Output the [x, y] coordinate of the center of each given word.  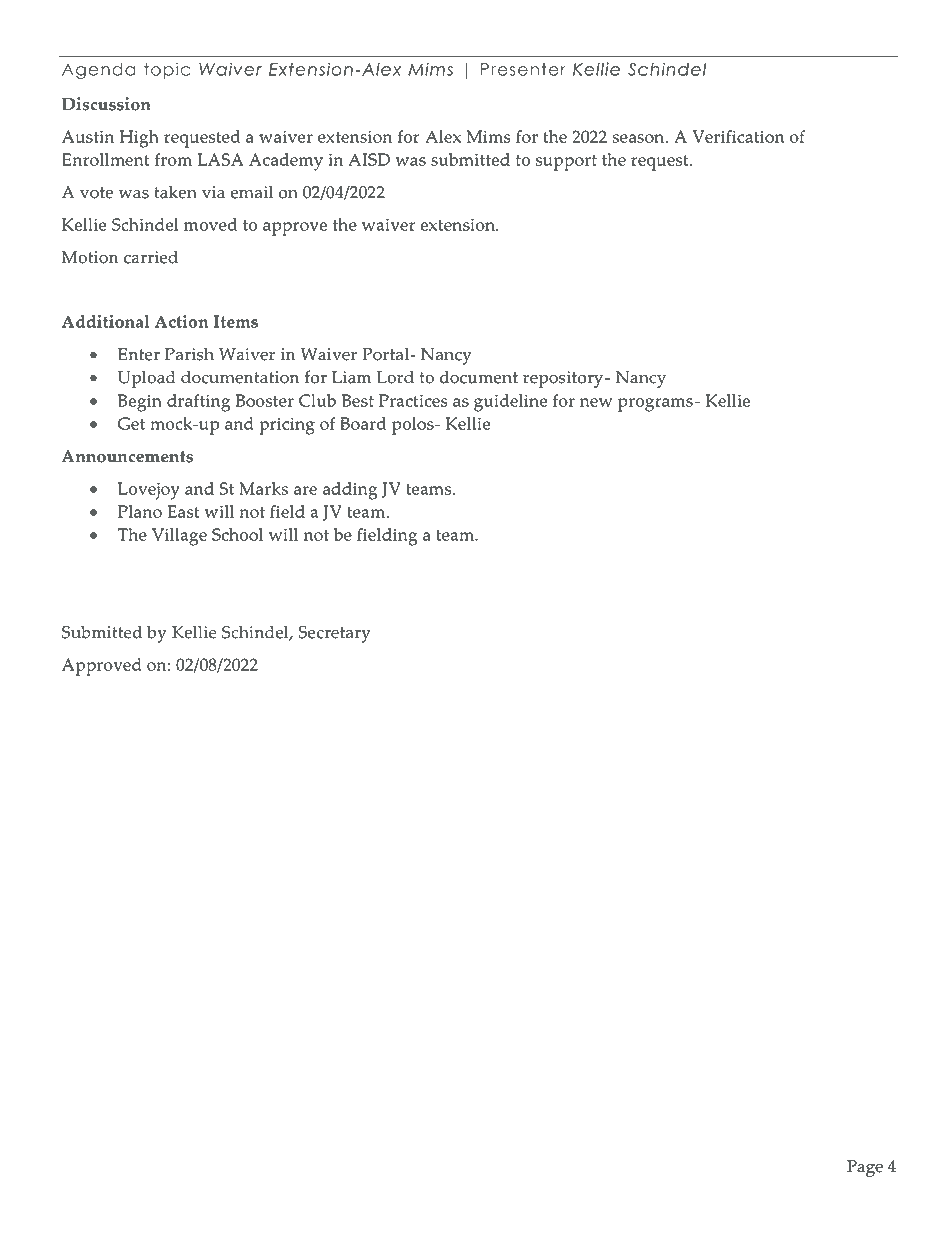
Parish [189, 354]
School [237, 534]
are [305, 490]
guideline [511, 403]
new [596, 402]
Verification [738, 136]
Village [179, 537]
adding [350, 491]
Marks [263, 488]
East [184, 511]
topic [167, 70]
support [566, 163]
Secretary [334, 634]
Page [865, 1168]
